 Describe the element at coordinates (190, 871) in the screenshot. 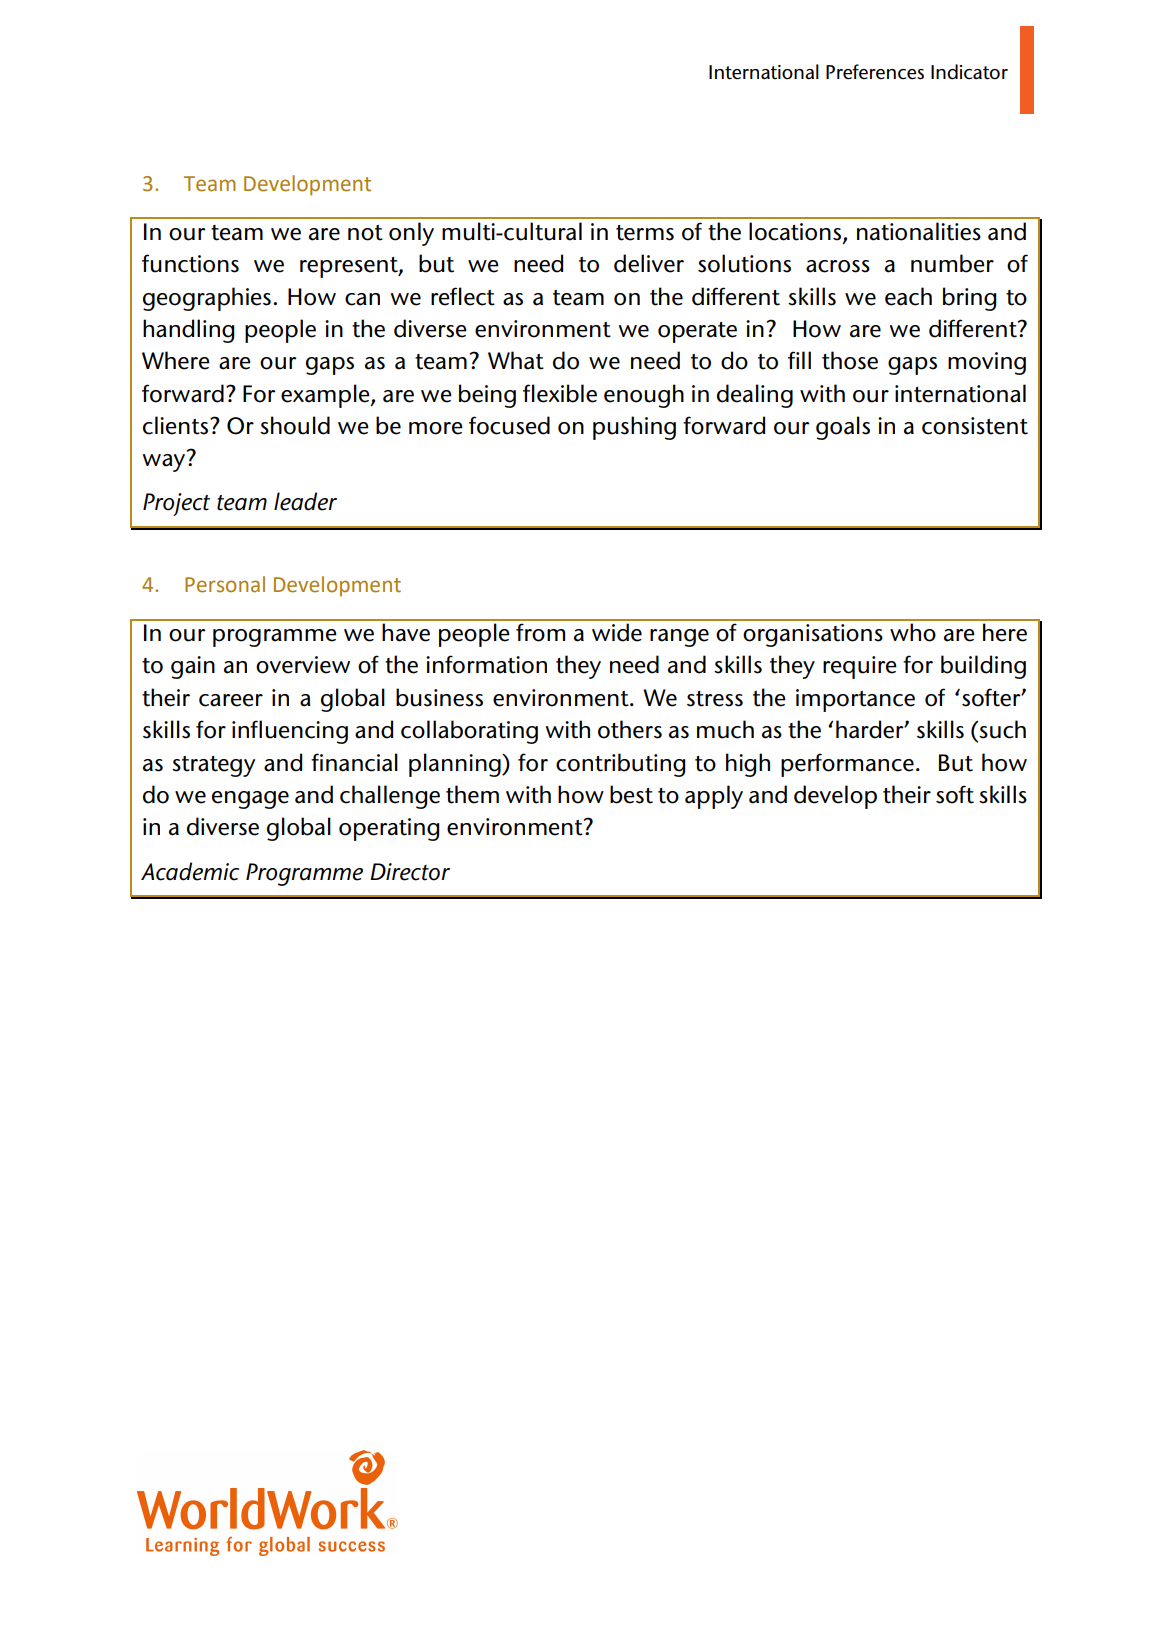

I see `Academic` at that location.
